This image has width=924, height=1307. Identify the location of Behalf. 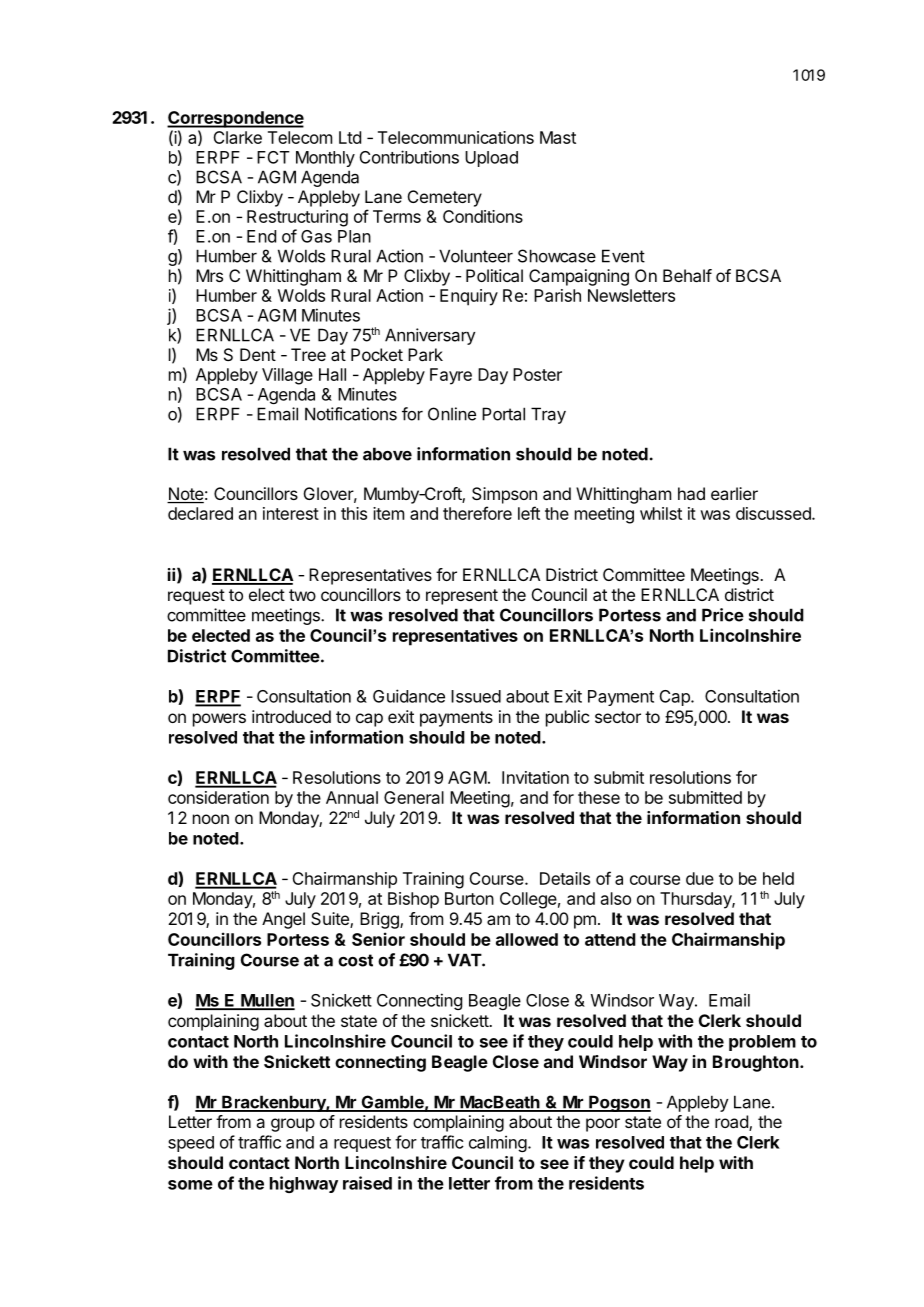
(687, 275).
